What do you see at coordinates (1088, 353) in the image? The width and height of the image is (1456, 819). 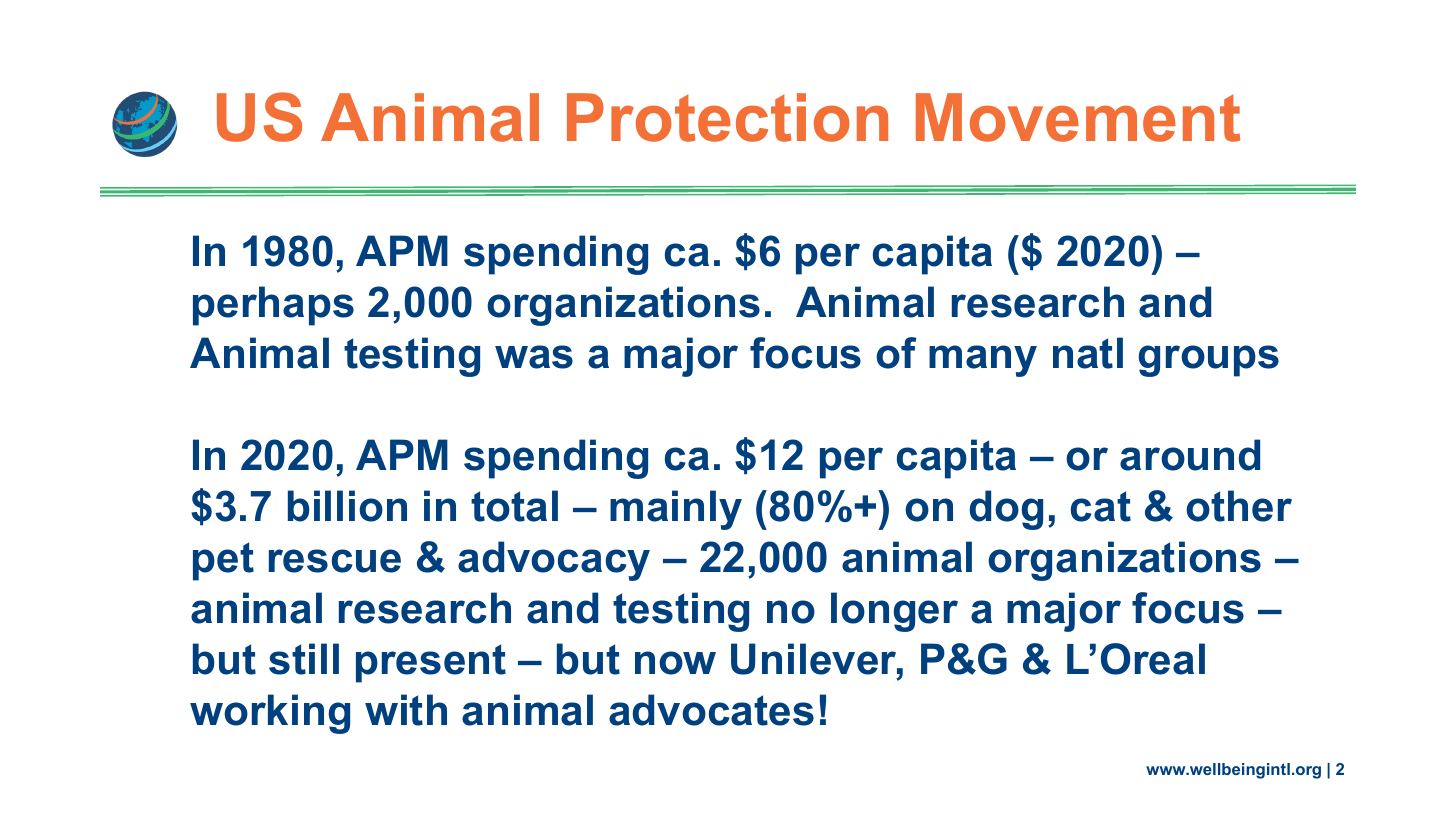 I see `natl` at bounding box center [1088, 353].
